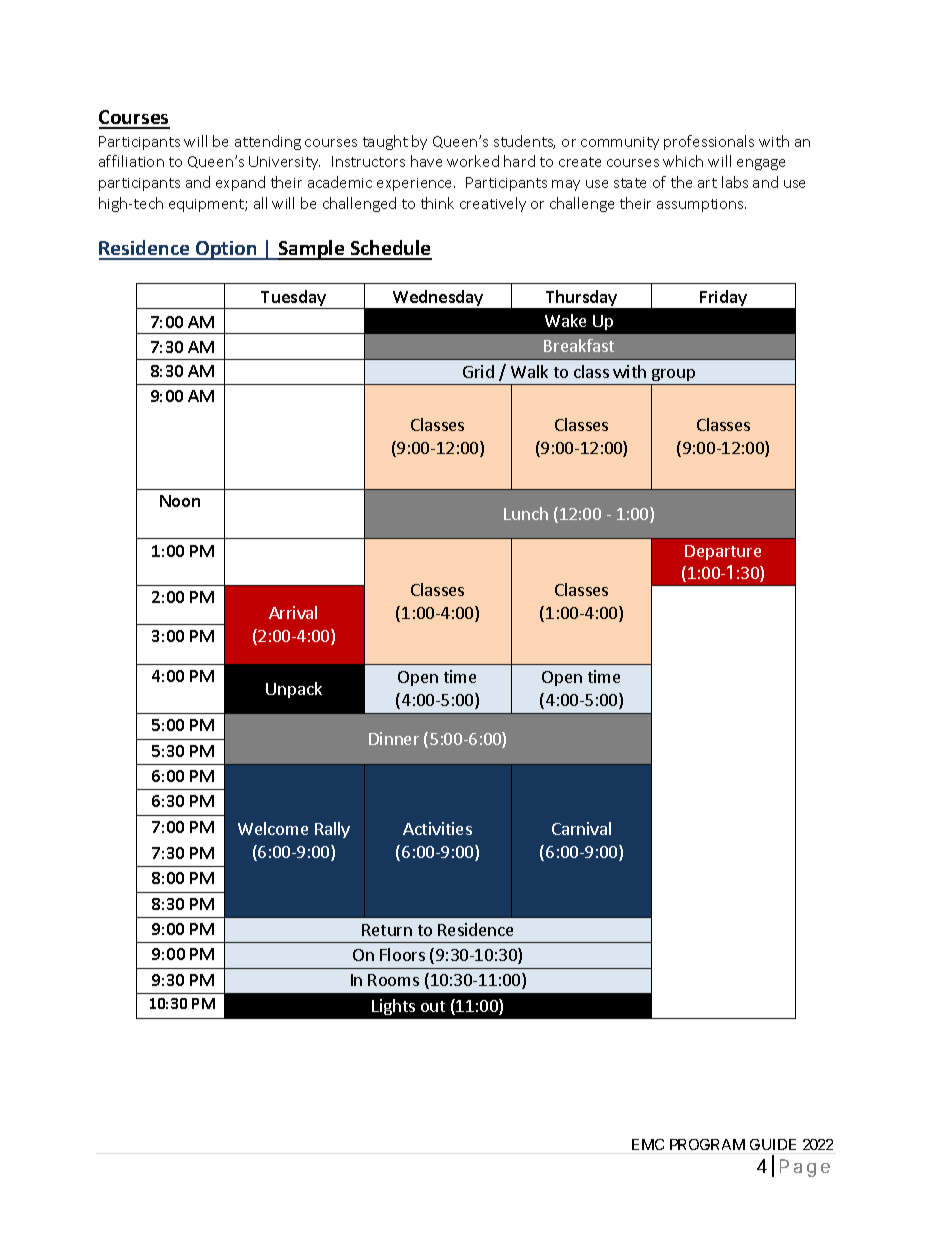 The image size is (952, 1233). Describe the element at coordinates (478, 371) in the screenshot. I see `Grid` at that location.
